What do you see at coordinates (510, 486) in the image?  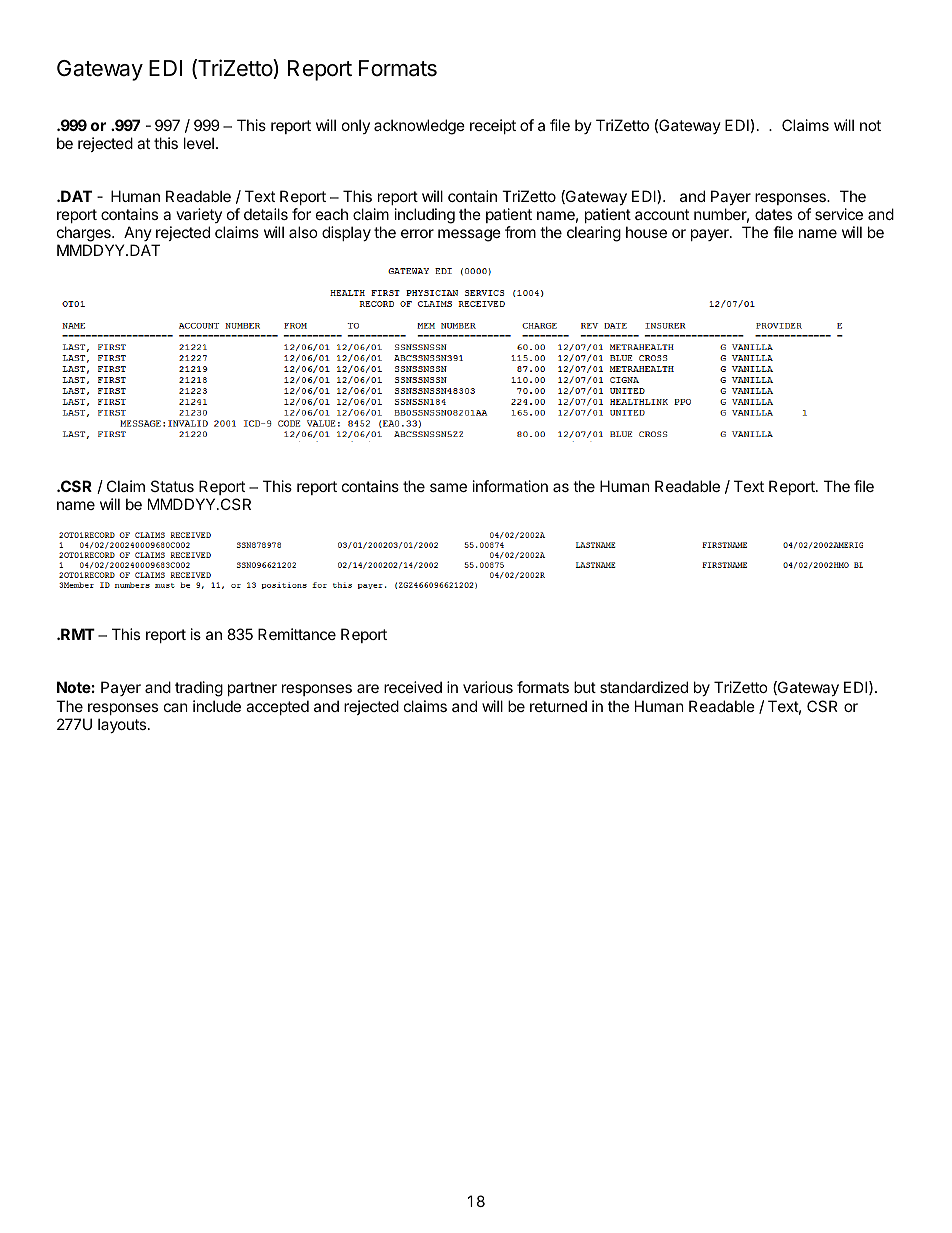 I see `information` at bounding box center [510, 486].
